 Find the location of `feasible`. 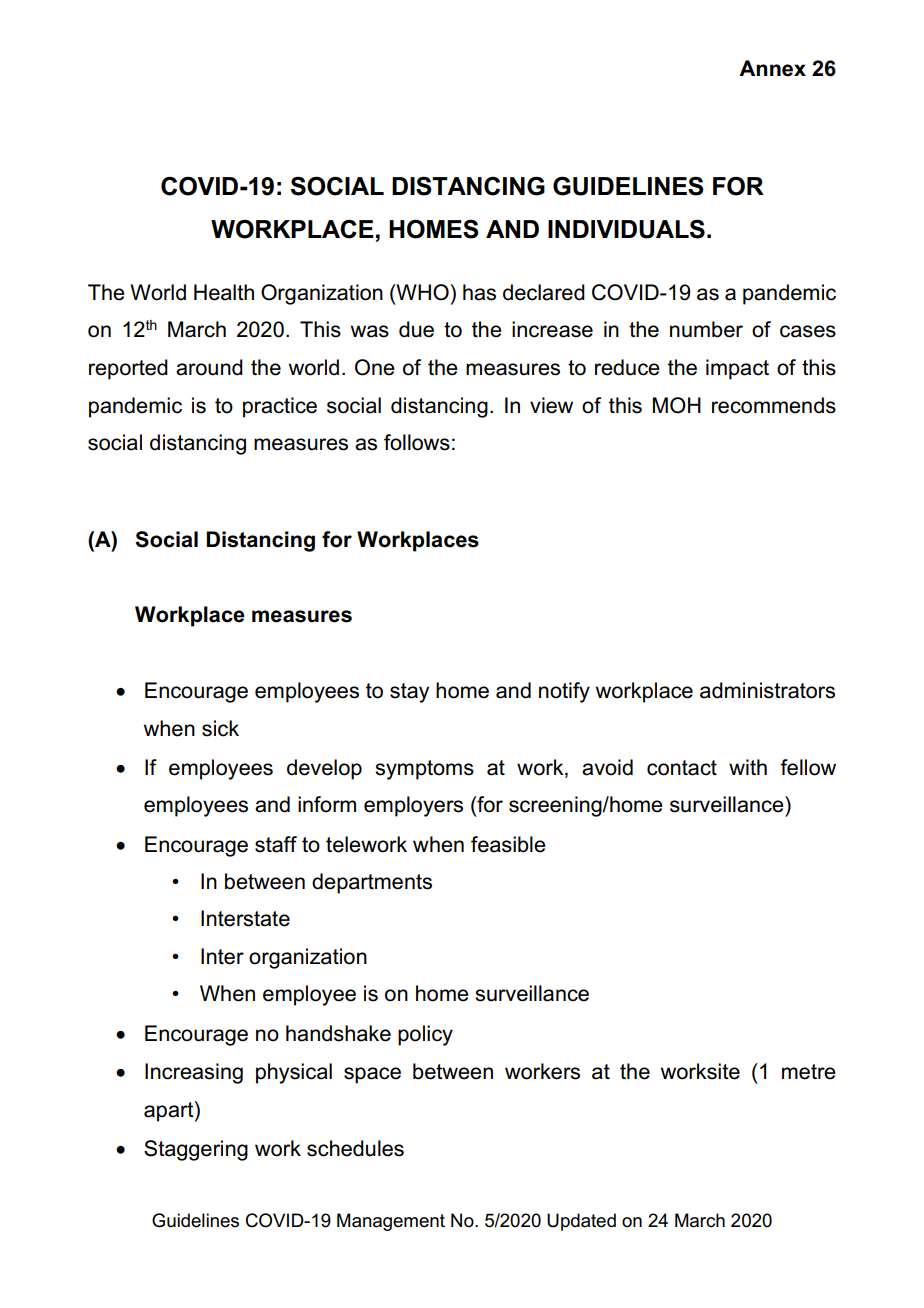

feasible is located at coordinates (508, 844).
